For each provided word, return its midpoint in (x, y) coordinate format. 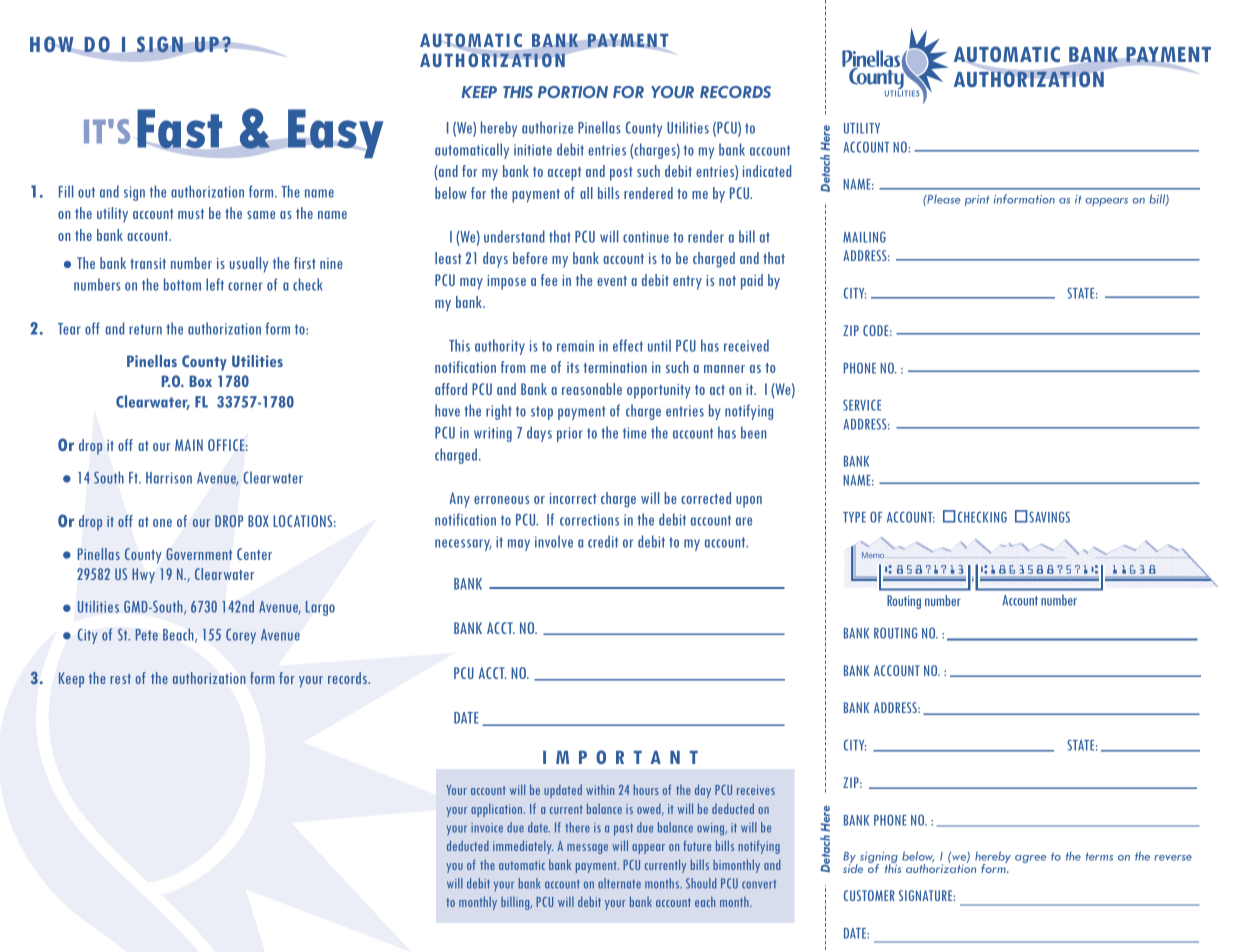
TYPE (854, 517)
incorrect (573, 498)
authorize (547, 127)
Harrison (169, 478)
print (977, 200)
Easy (334, 133)
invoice (487, 828)
